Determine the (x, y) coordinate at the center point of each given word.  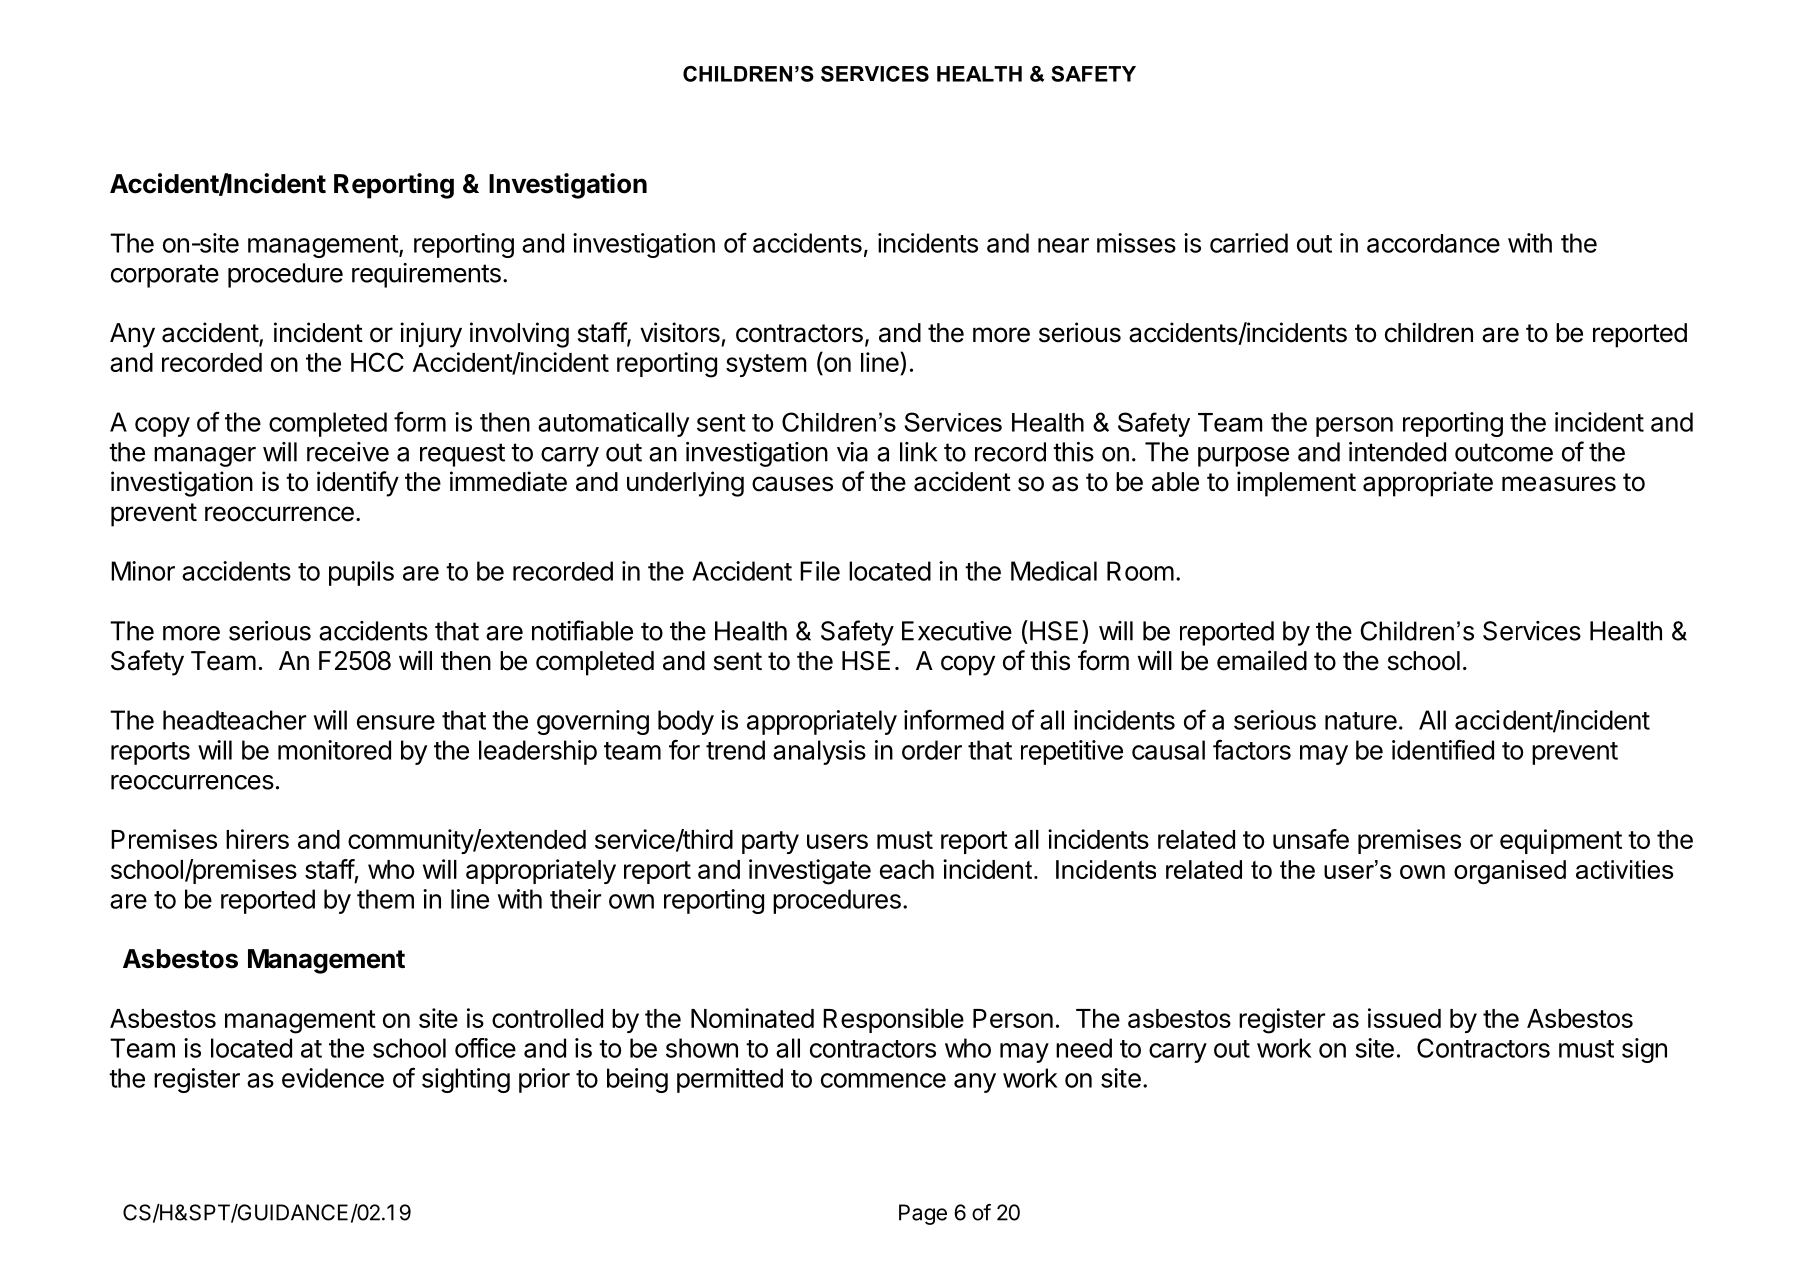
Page (923, 1214)
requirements (426, 275)
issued (1404, 1018)
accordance (1433, 243)
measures (1559, 484)
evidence (333, 1078)
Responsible (893, 1020)
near (1063, 245)
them (385, 899)
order (932, 750)
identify (358, 484)
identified (1443, 749)
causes (792, 484)
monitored (334, 750)
